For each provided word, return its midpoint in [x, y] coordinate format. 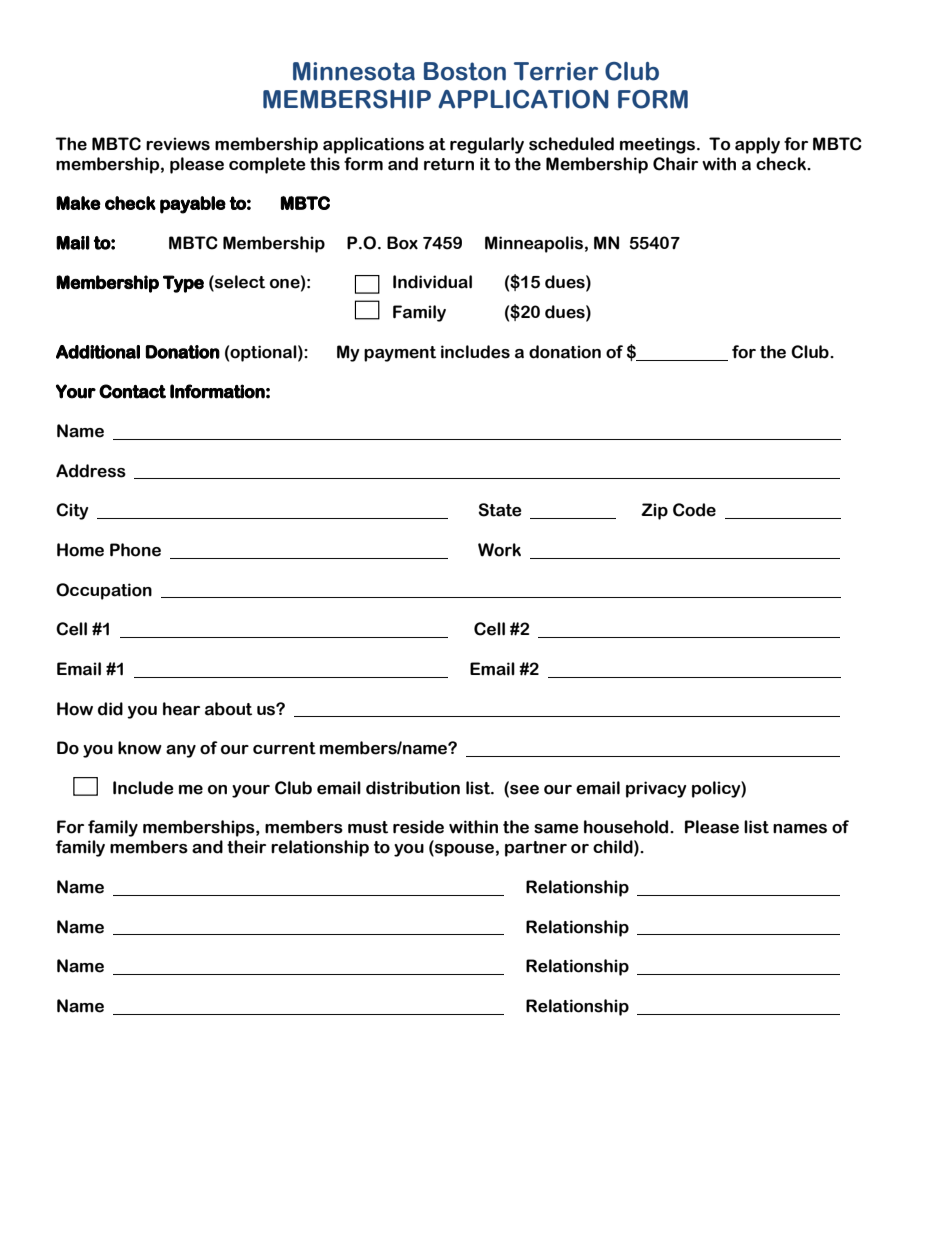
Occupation [104, 591]
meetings [659, 145]
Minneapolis [534, 244]
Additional [98, 352]
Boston [465, 71]
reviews [178, 144]
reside [418, 827]
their [246, 847]
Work [499, 550]
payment [400, 354]
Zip [654, 511]
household [627, 827]
